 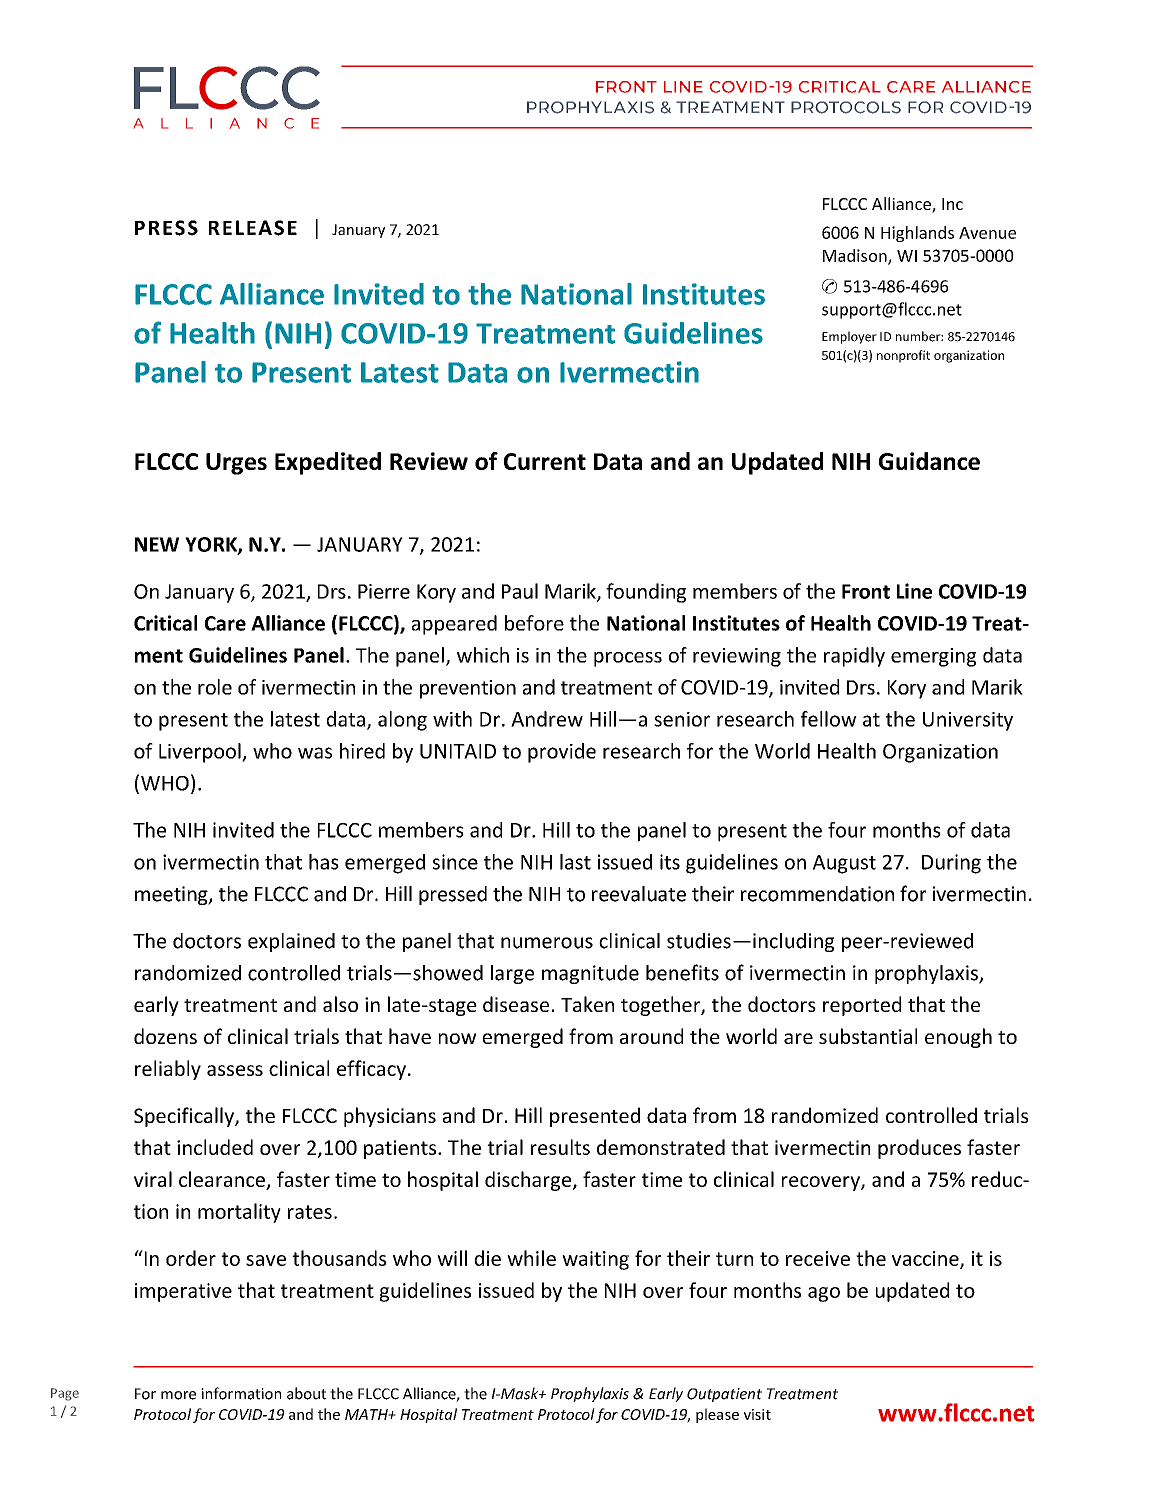 What do you see at coordinates (844, 864) in the page?
I see `August` at bounding box center [844, 864].
